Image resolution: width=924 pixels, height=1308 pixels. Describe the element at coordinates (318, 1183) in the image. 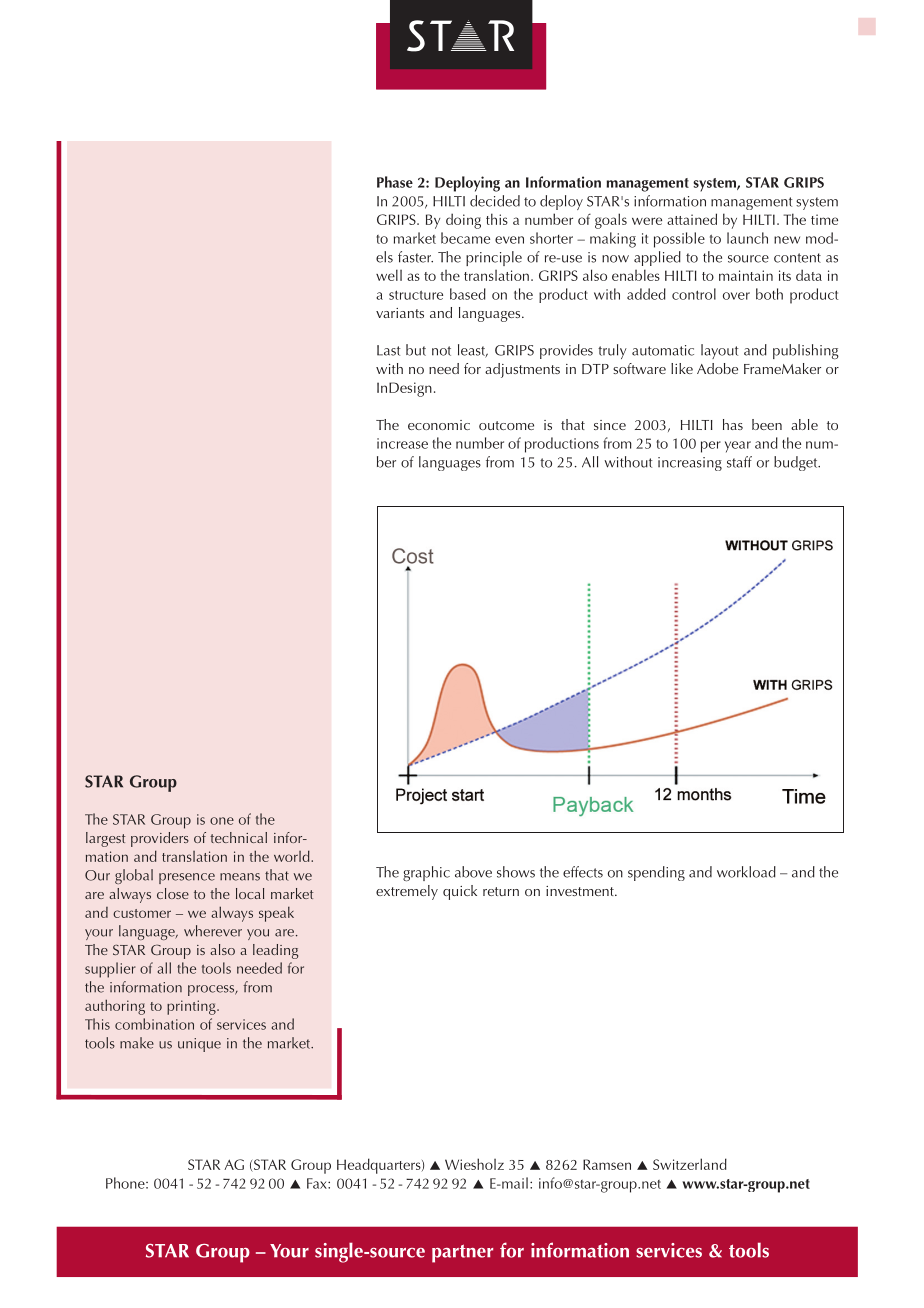

I see `Fax` at that location.
